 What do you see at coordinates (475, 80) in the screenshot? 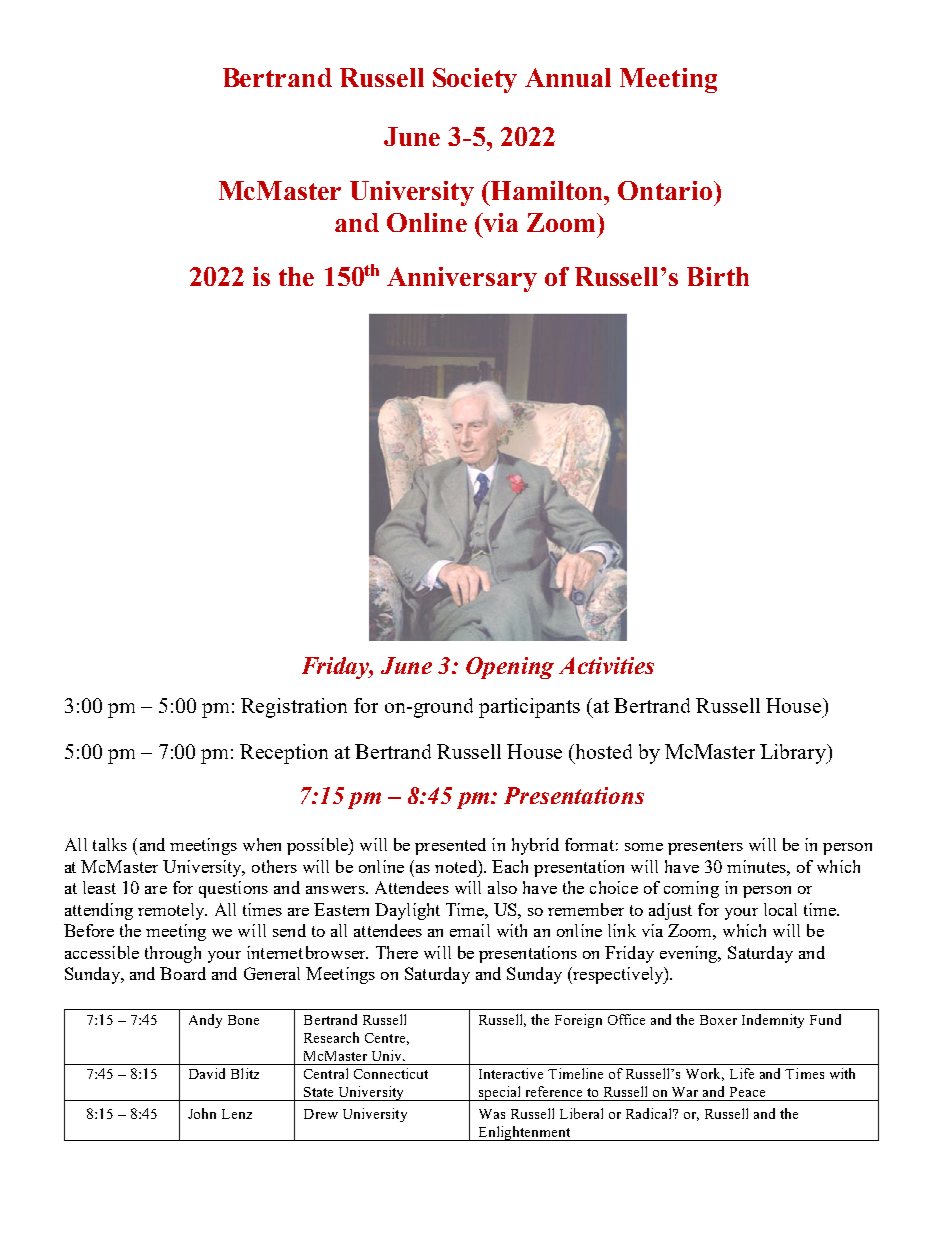
I see `Society` at bounding box center [475, 80].
